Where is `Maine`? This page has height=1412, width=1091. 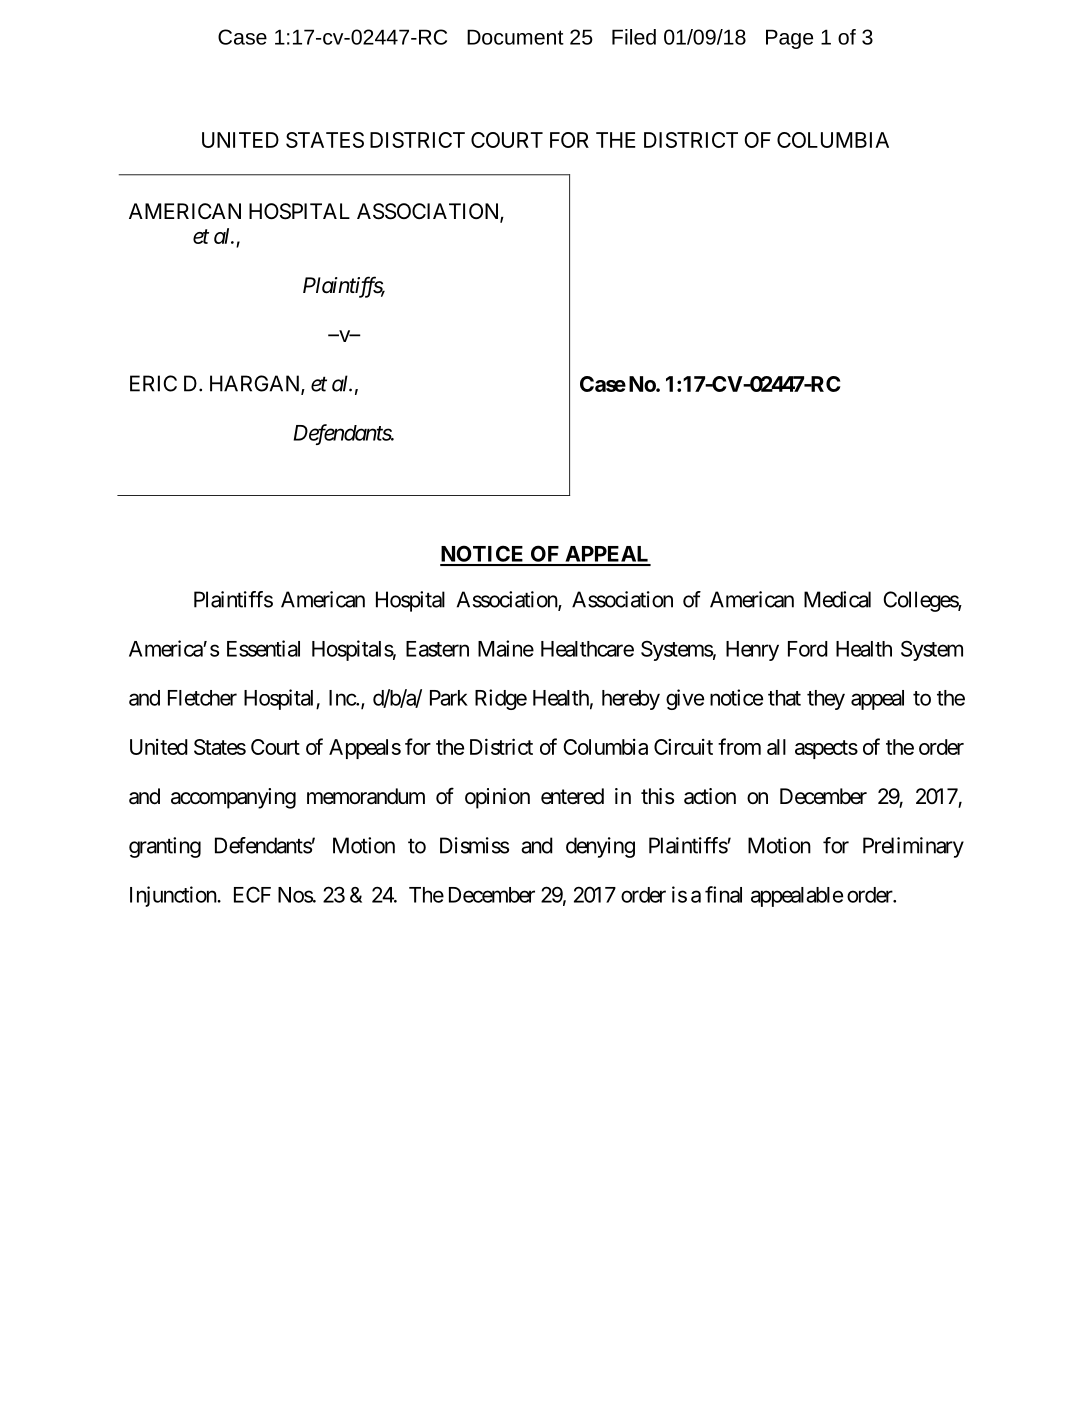
Maine is located at coordinates (506, 648).
